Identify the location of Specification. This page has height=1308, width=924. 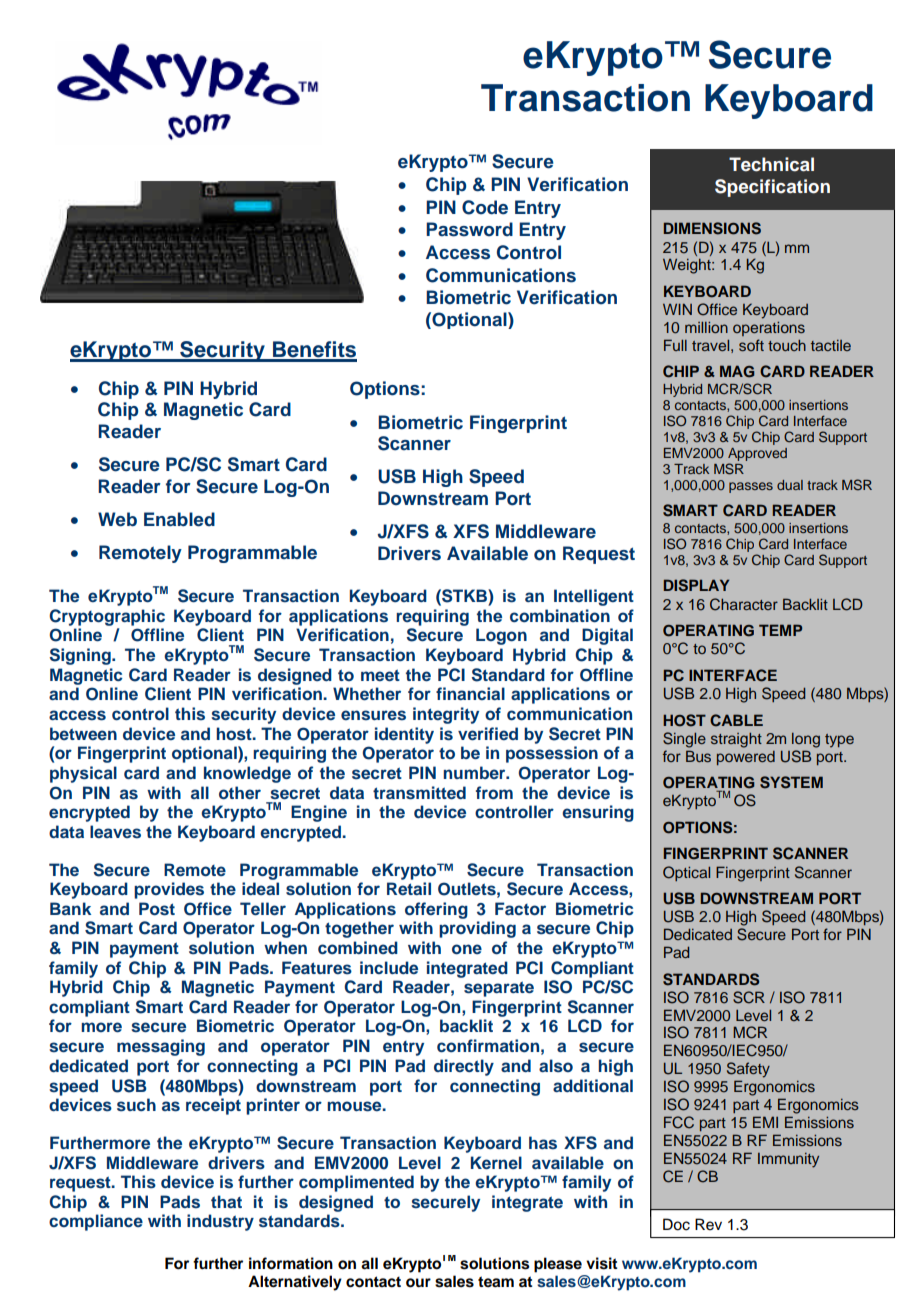
(772, 188).
